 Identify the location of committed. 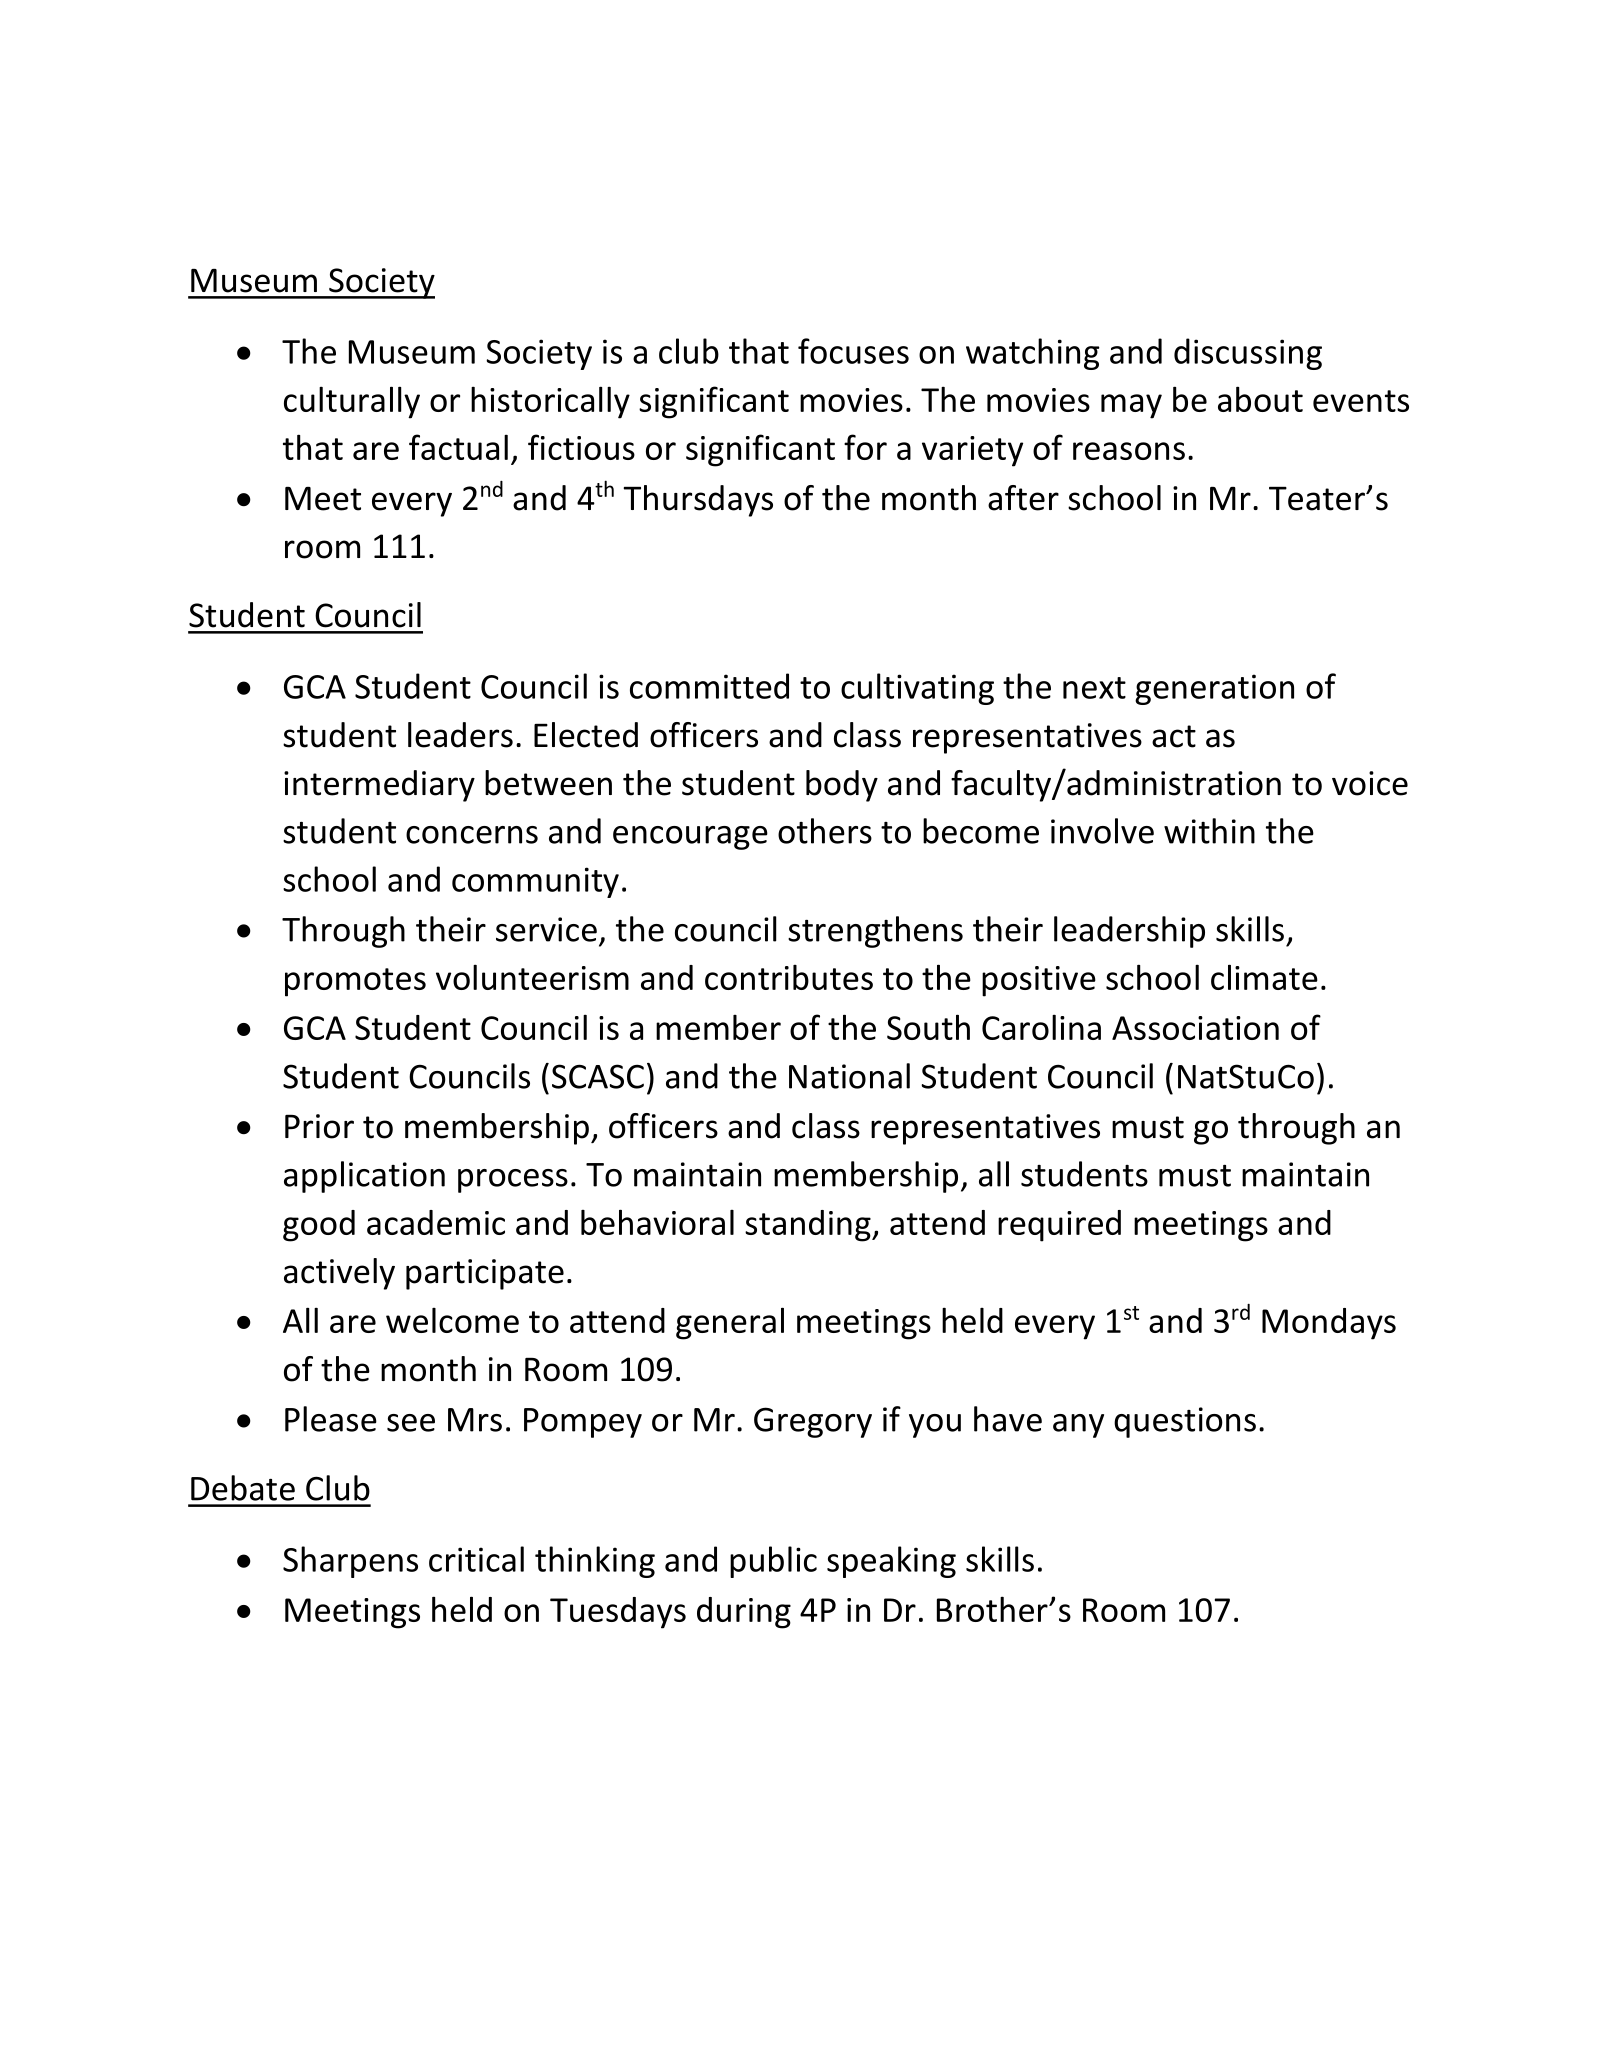
(709, 686).
